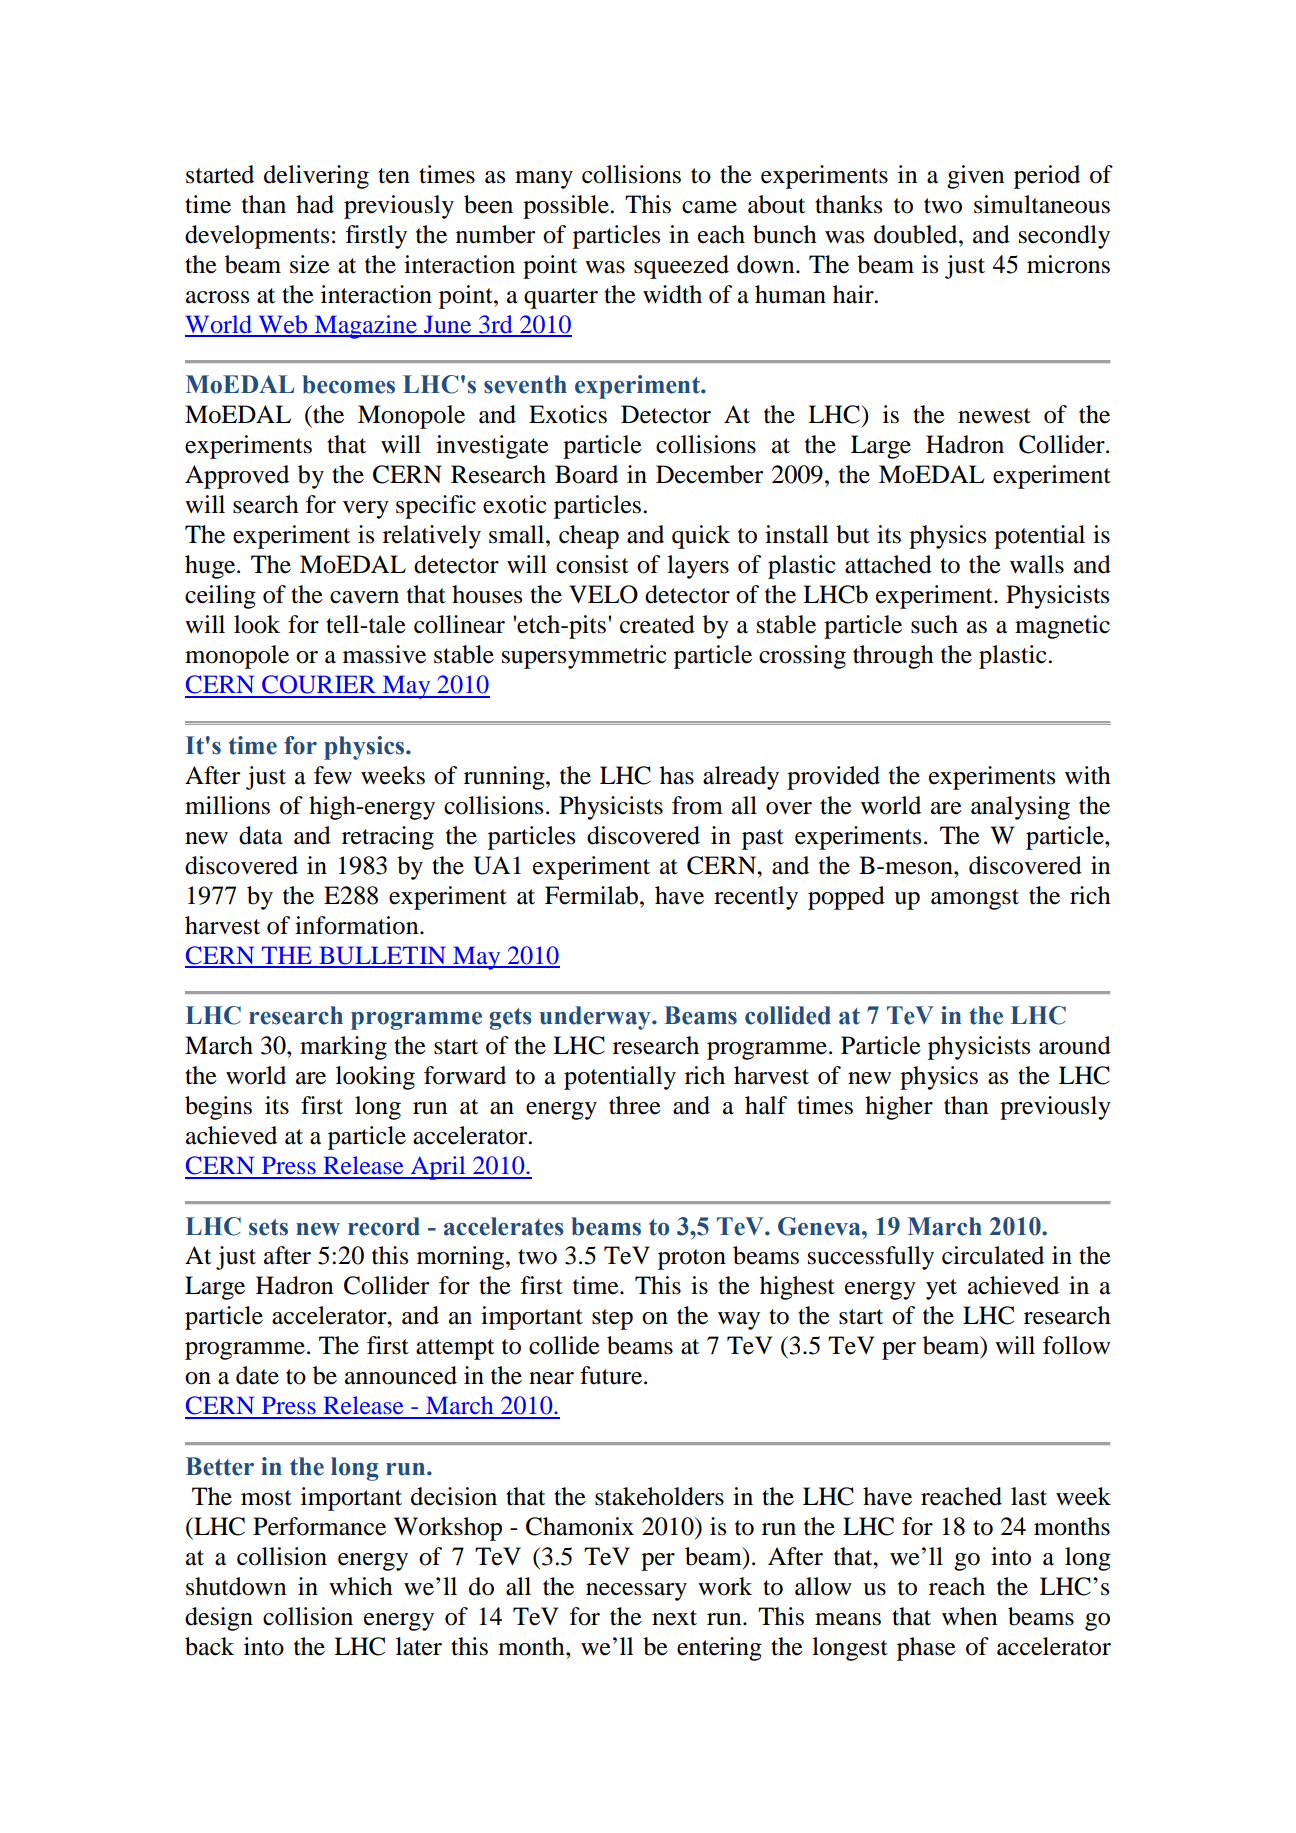 The height and width of the image is (1833, 1296). Describe the element at coordinates (698, 567) in the image. I see `layers` at that location.
